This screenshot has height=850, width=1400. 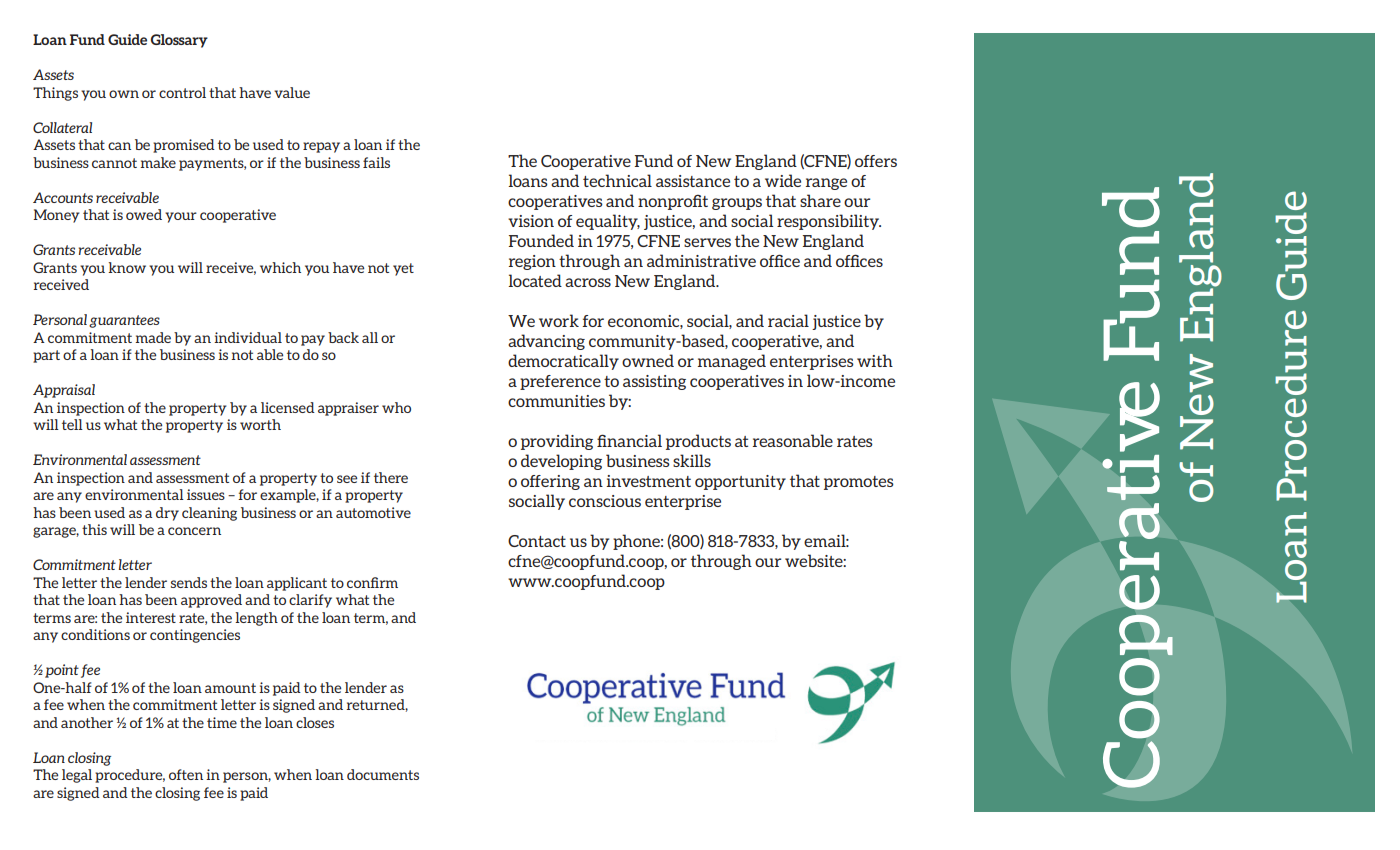 I want to click on often, so click(x=186, y=774).
